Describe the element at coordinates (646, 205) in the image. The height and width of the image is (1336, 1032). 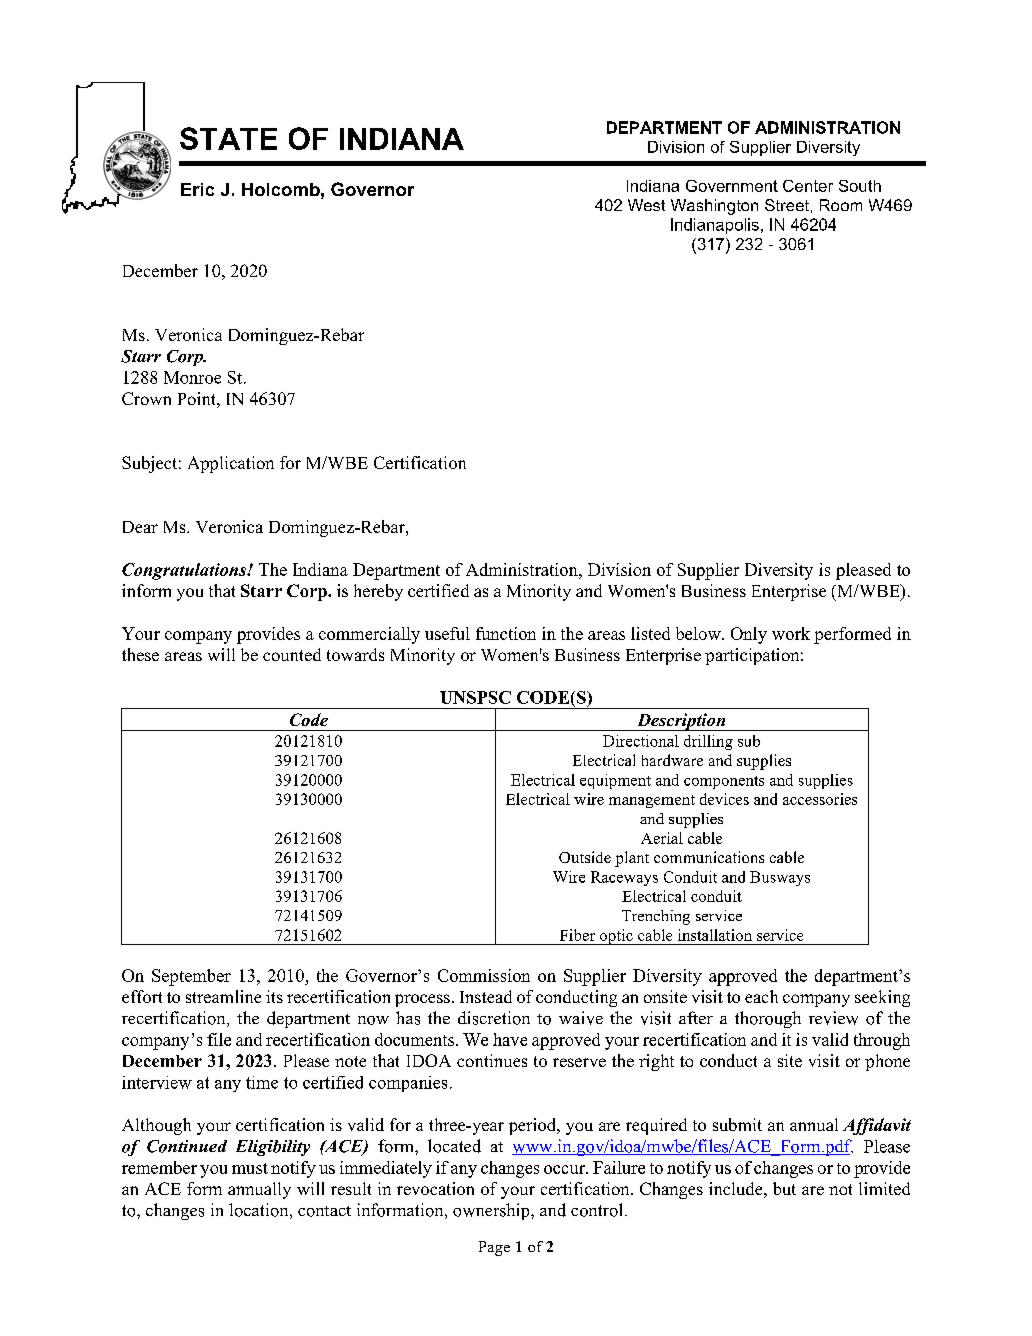
I see `West` at that location.
